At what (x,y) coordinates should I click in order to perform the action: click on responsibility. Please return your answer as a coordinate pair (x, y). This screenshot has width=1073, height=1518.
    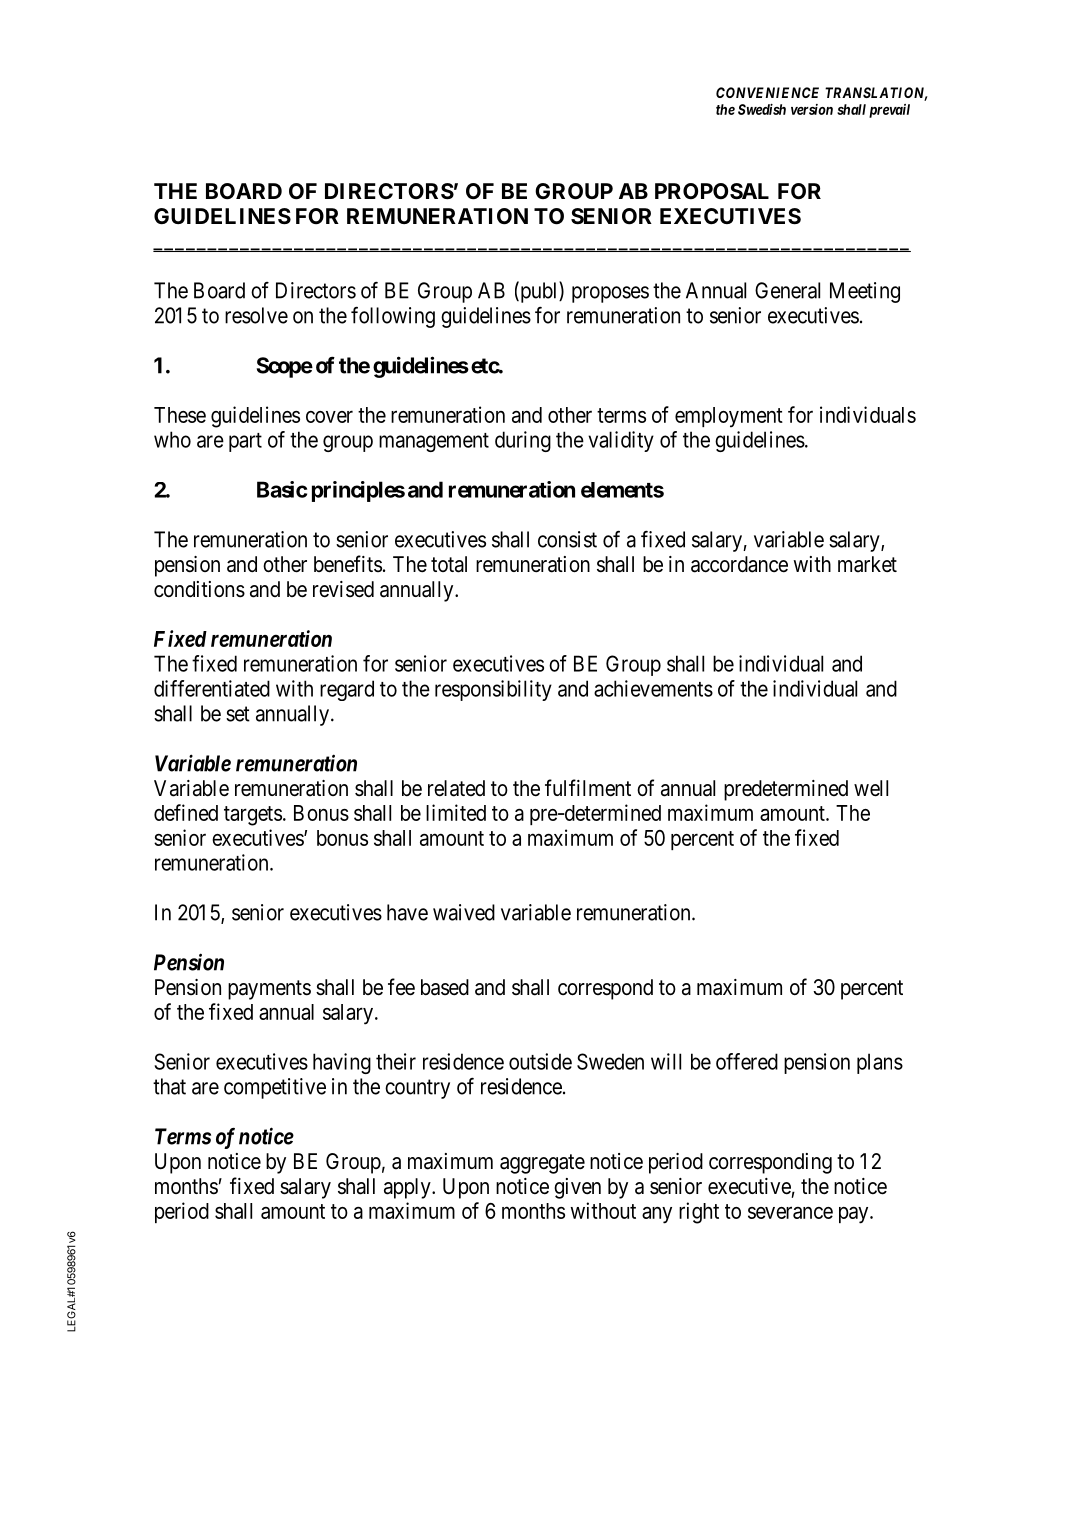
    Looking at the image, I should click on (493, 690).
